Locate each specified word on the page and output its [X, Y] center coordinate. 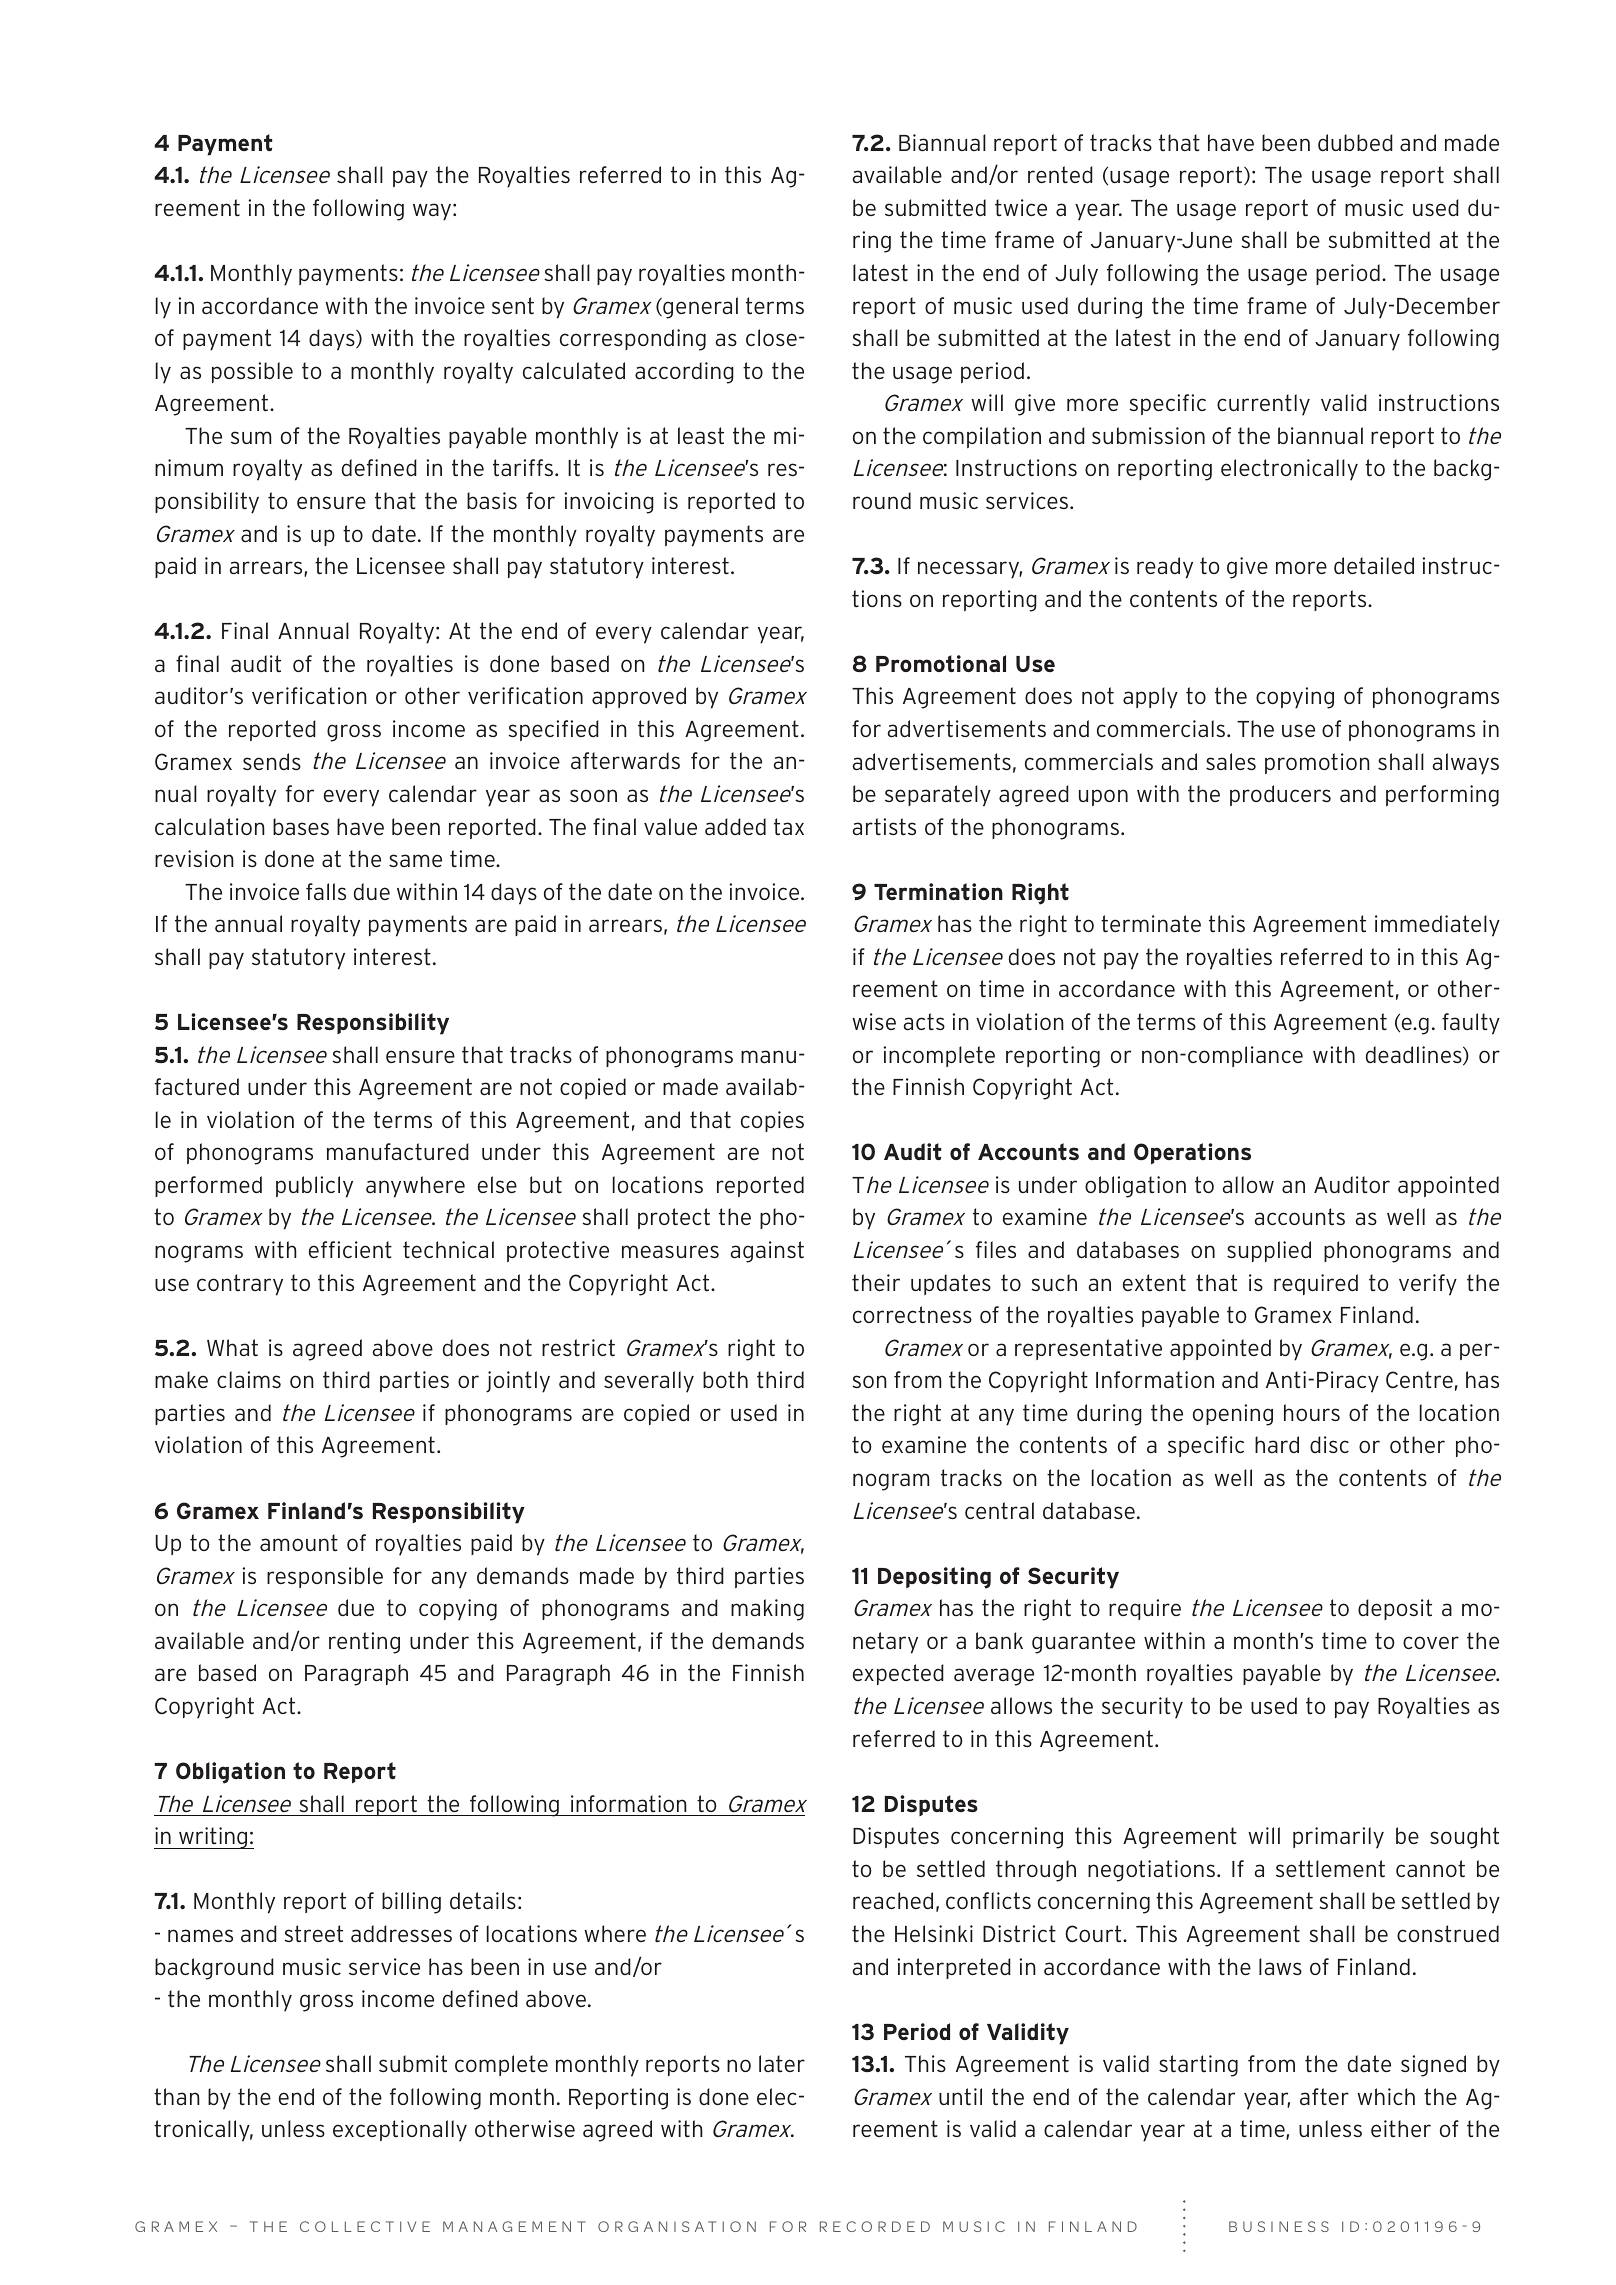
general [699, 308]
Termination [938, 891]
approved [639, 697]
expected [898, 1674]
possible [252, 372]
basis [492, 500]
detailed [1374, 565]
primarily [1338, 1838]
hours [1312, 1412]
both [725, 1380]
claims [249, 1379]
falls [326, 891]
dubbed [1355, 142]
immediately [1437, 926]
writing [213, 1838]
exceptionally [400, 2131]
